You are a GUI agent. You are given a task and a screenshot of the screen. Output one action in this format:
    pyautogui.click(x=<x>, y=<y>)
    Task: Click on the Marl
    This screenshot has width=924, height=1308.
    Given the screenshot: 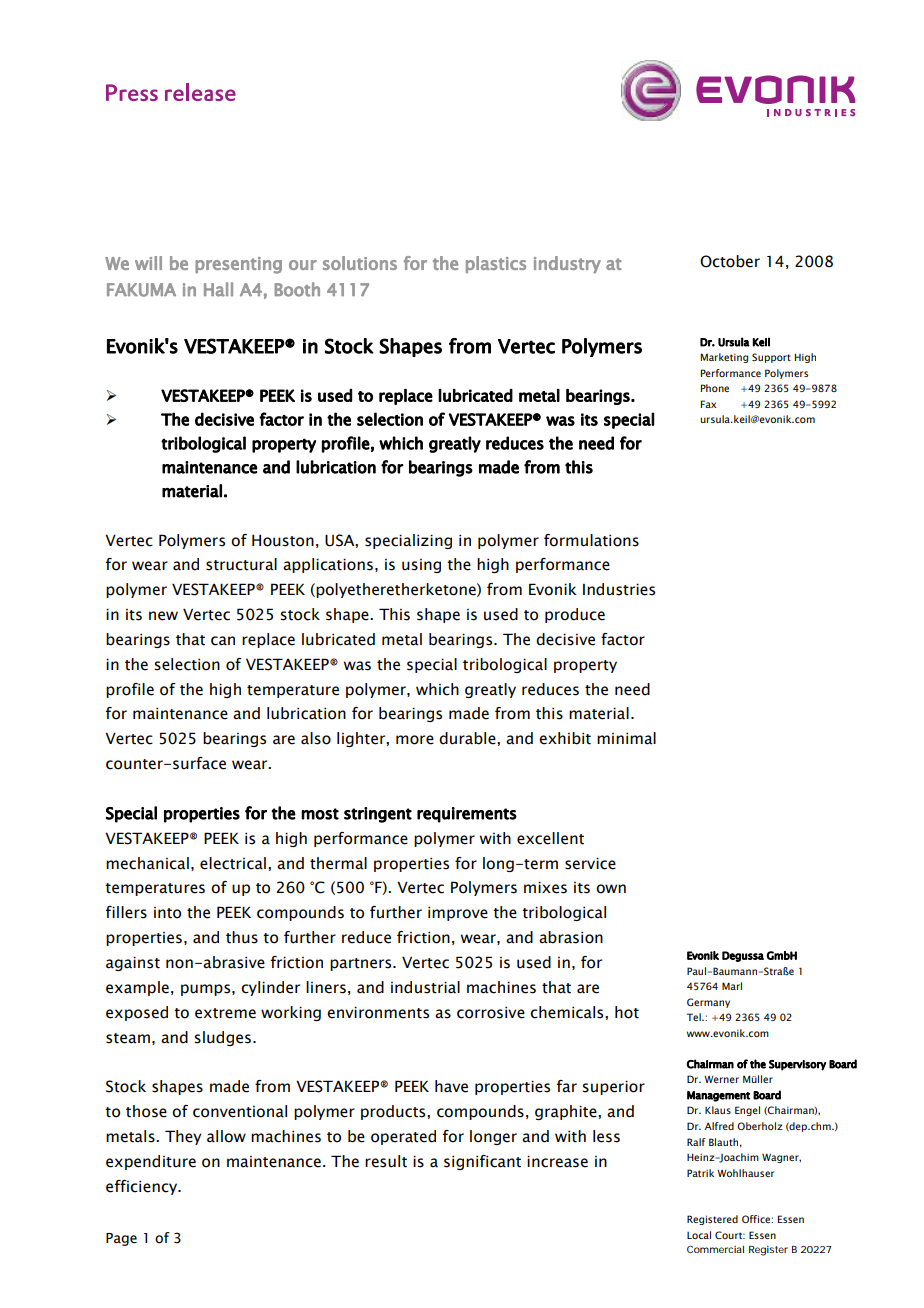 What is the action you would take?
    pyautogui.click(x=732, y=986)
